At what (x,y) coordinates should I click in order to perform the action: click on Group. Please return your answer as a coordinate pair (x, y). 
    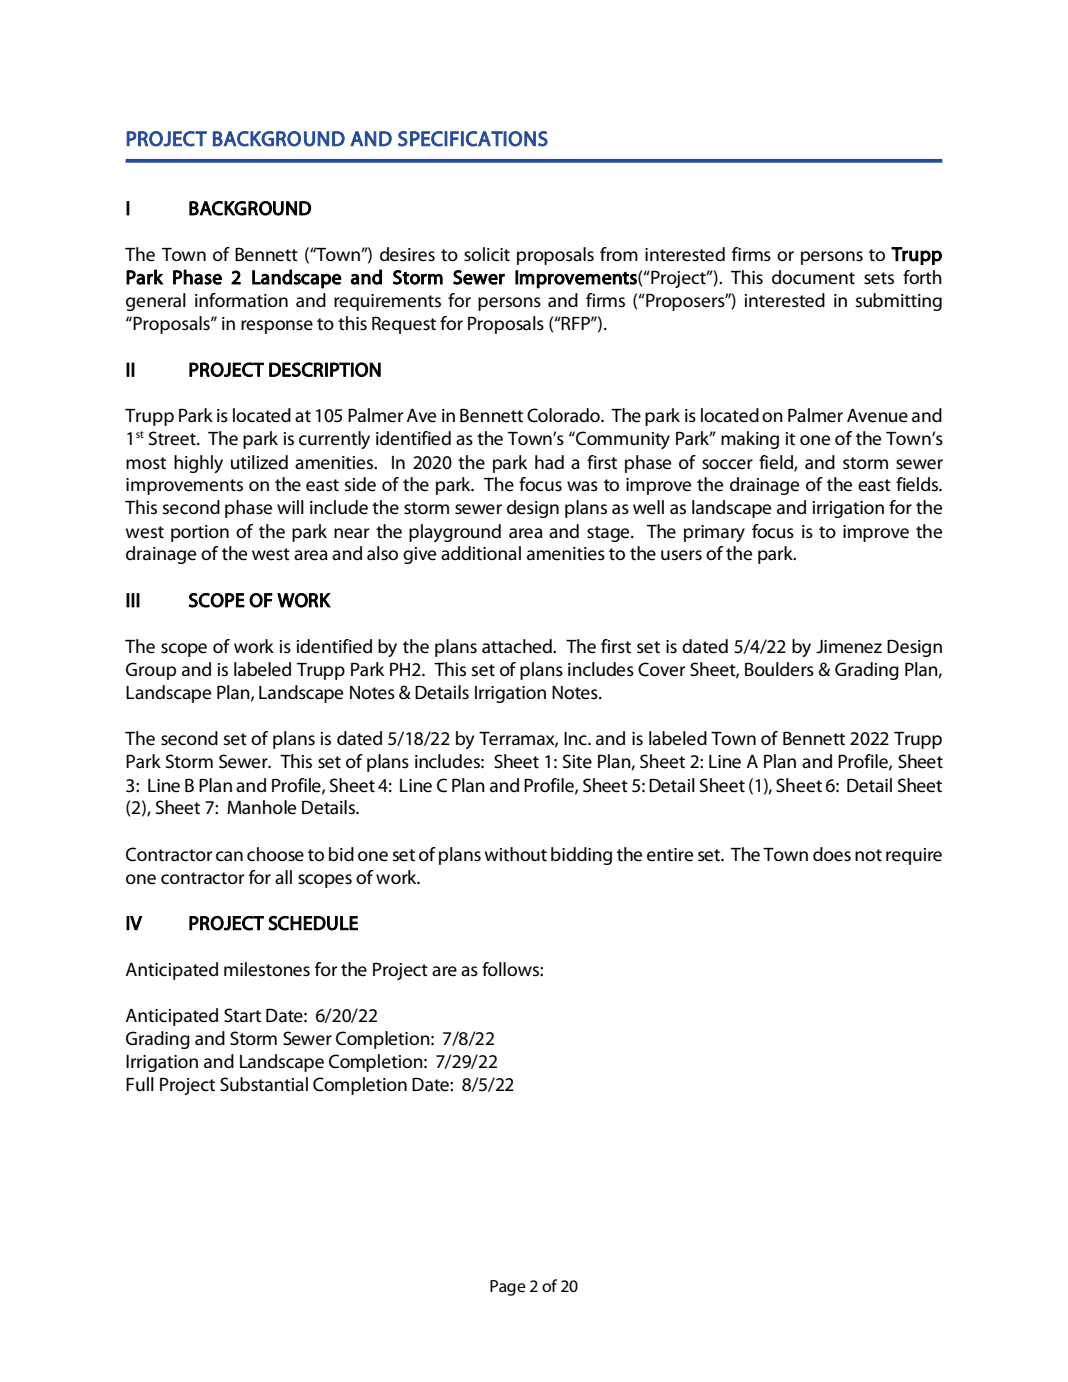
    Looking at the image, I should click on (151, 671).
